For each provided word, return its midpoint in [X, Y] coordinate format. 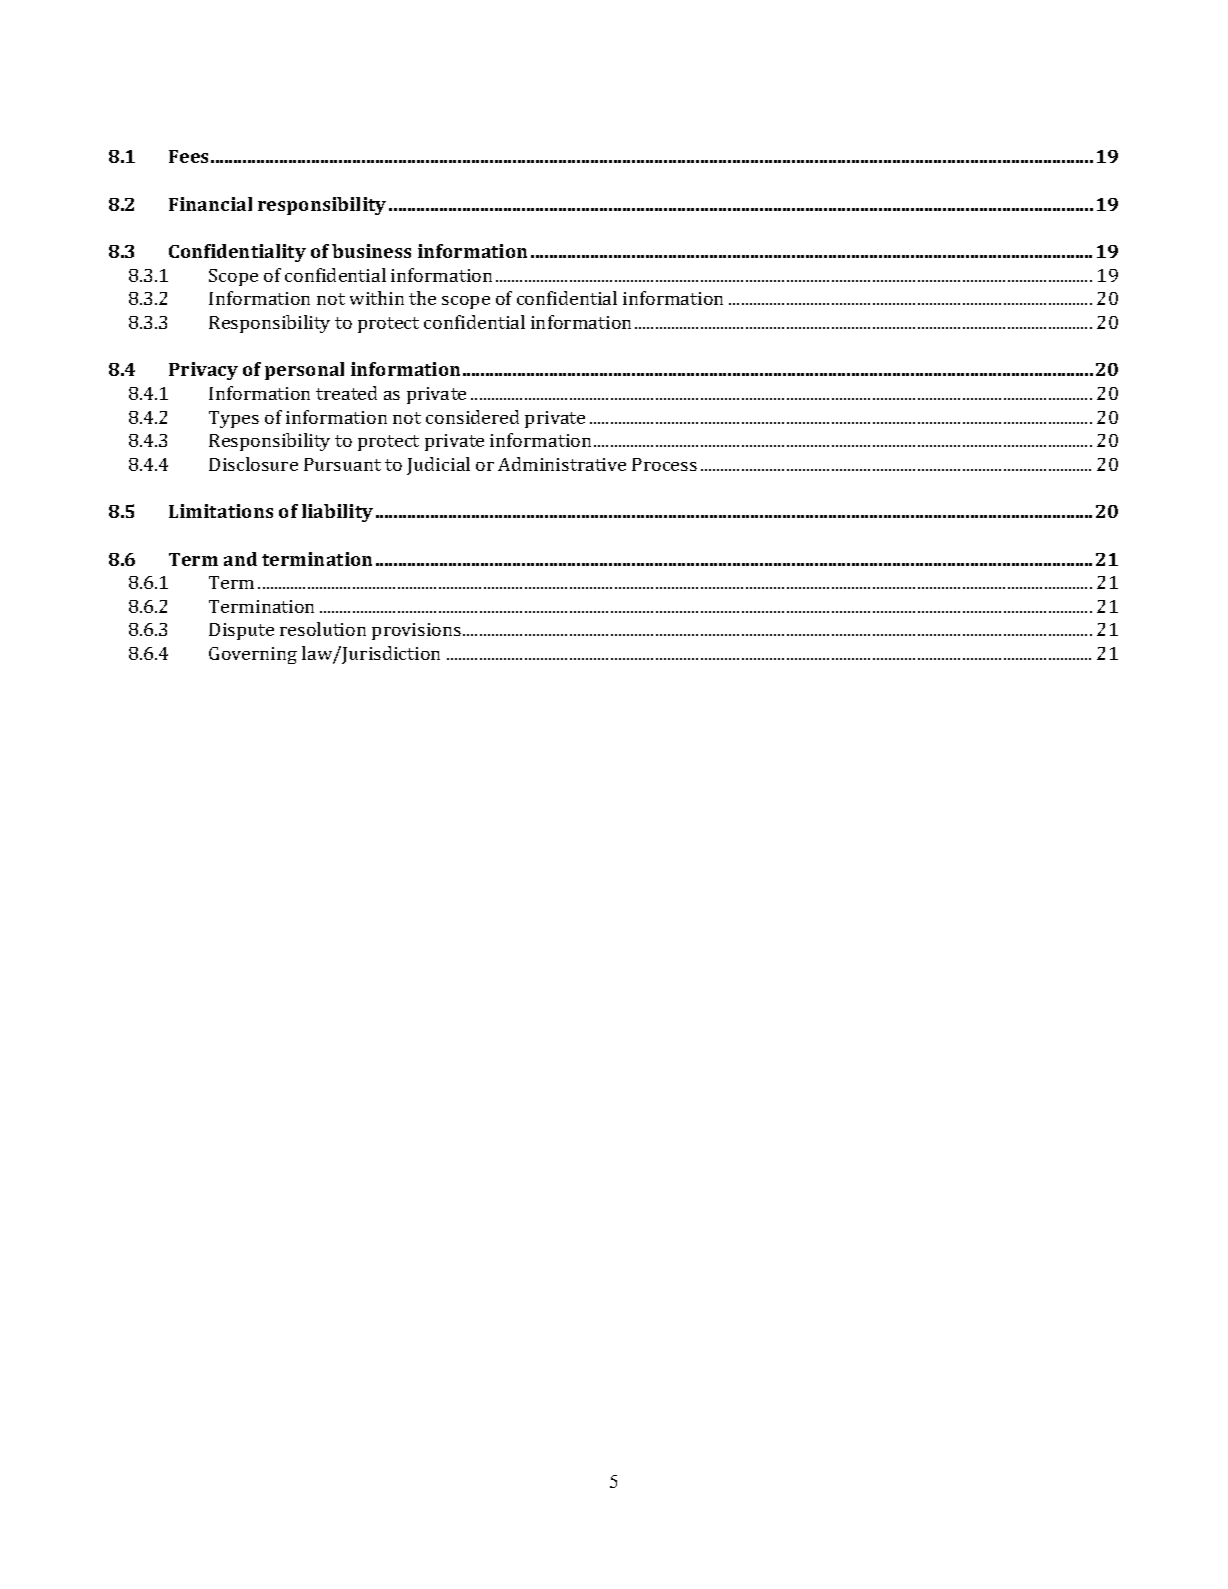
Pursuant [342, 464]
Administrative [562, 464]
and [240, 559]
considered [472, 417]
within [377, 298]
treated [346, 393]
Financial [210, 204]
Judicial [438, 466]
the [422, 298]
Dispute [241, 631]
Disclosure [253, 464]
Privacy [203, 371]
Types [234, 419]
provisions [418, 631]
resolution [323, 629]
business [371, 251]
